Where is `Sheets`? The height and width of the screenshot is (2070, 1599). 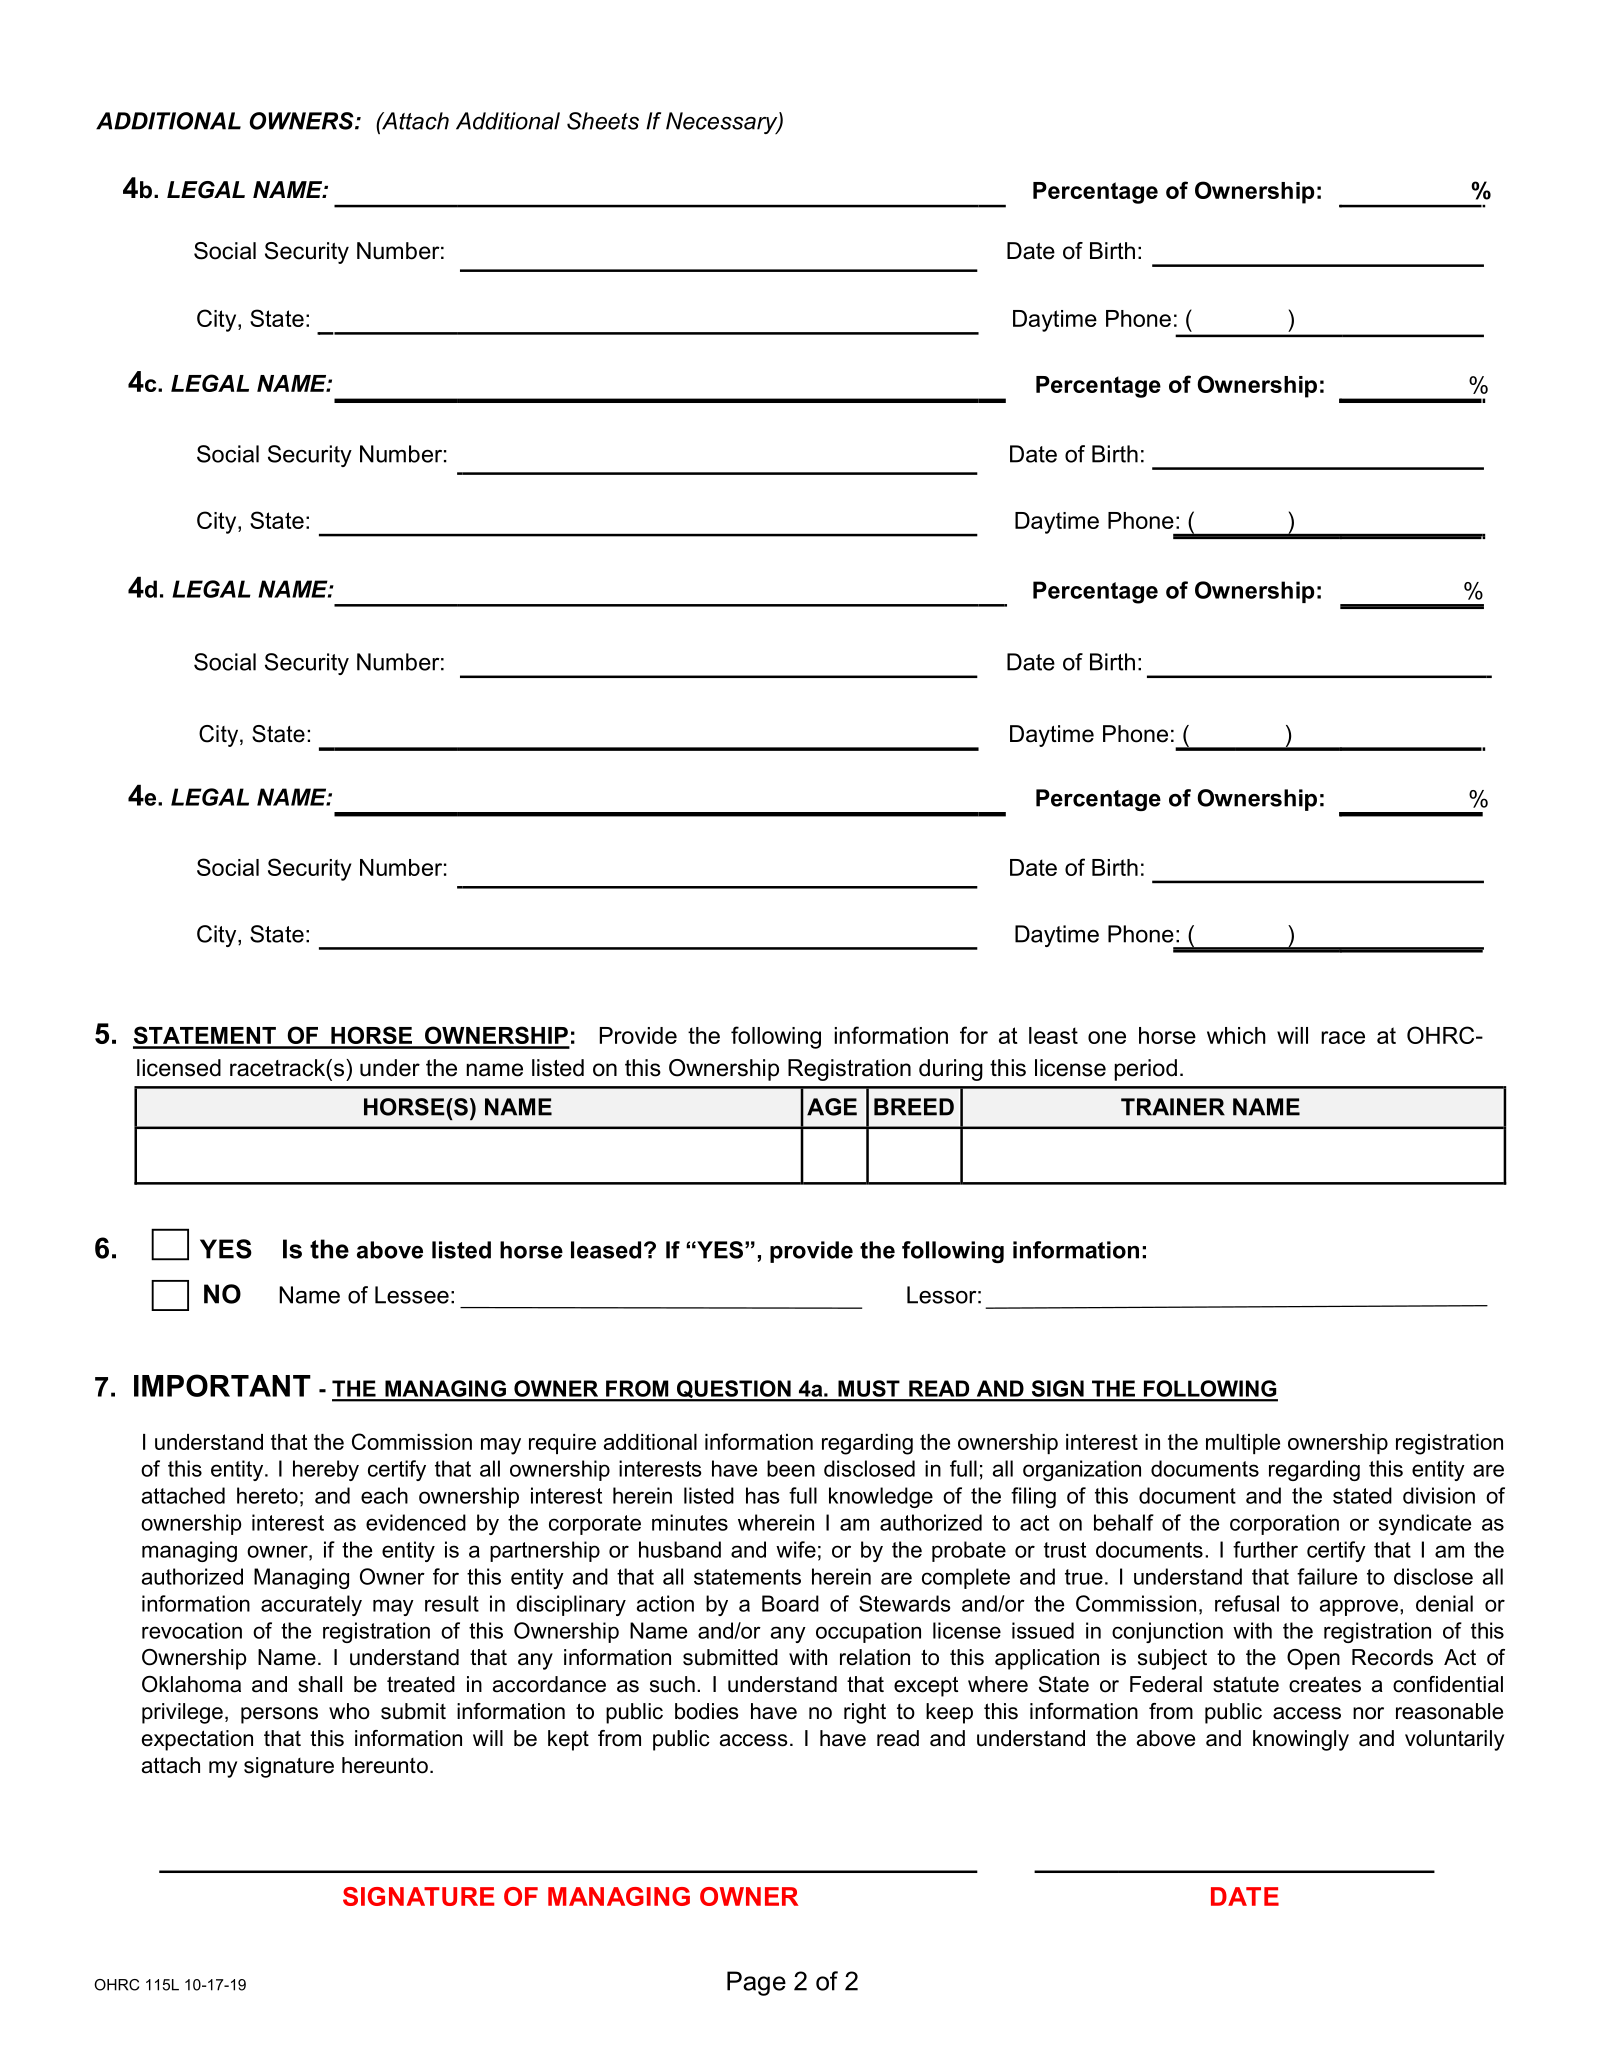 Sheets is located at coordinates (603, 121).
